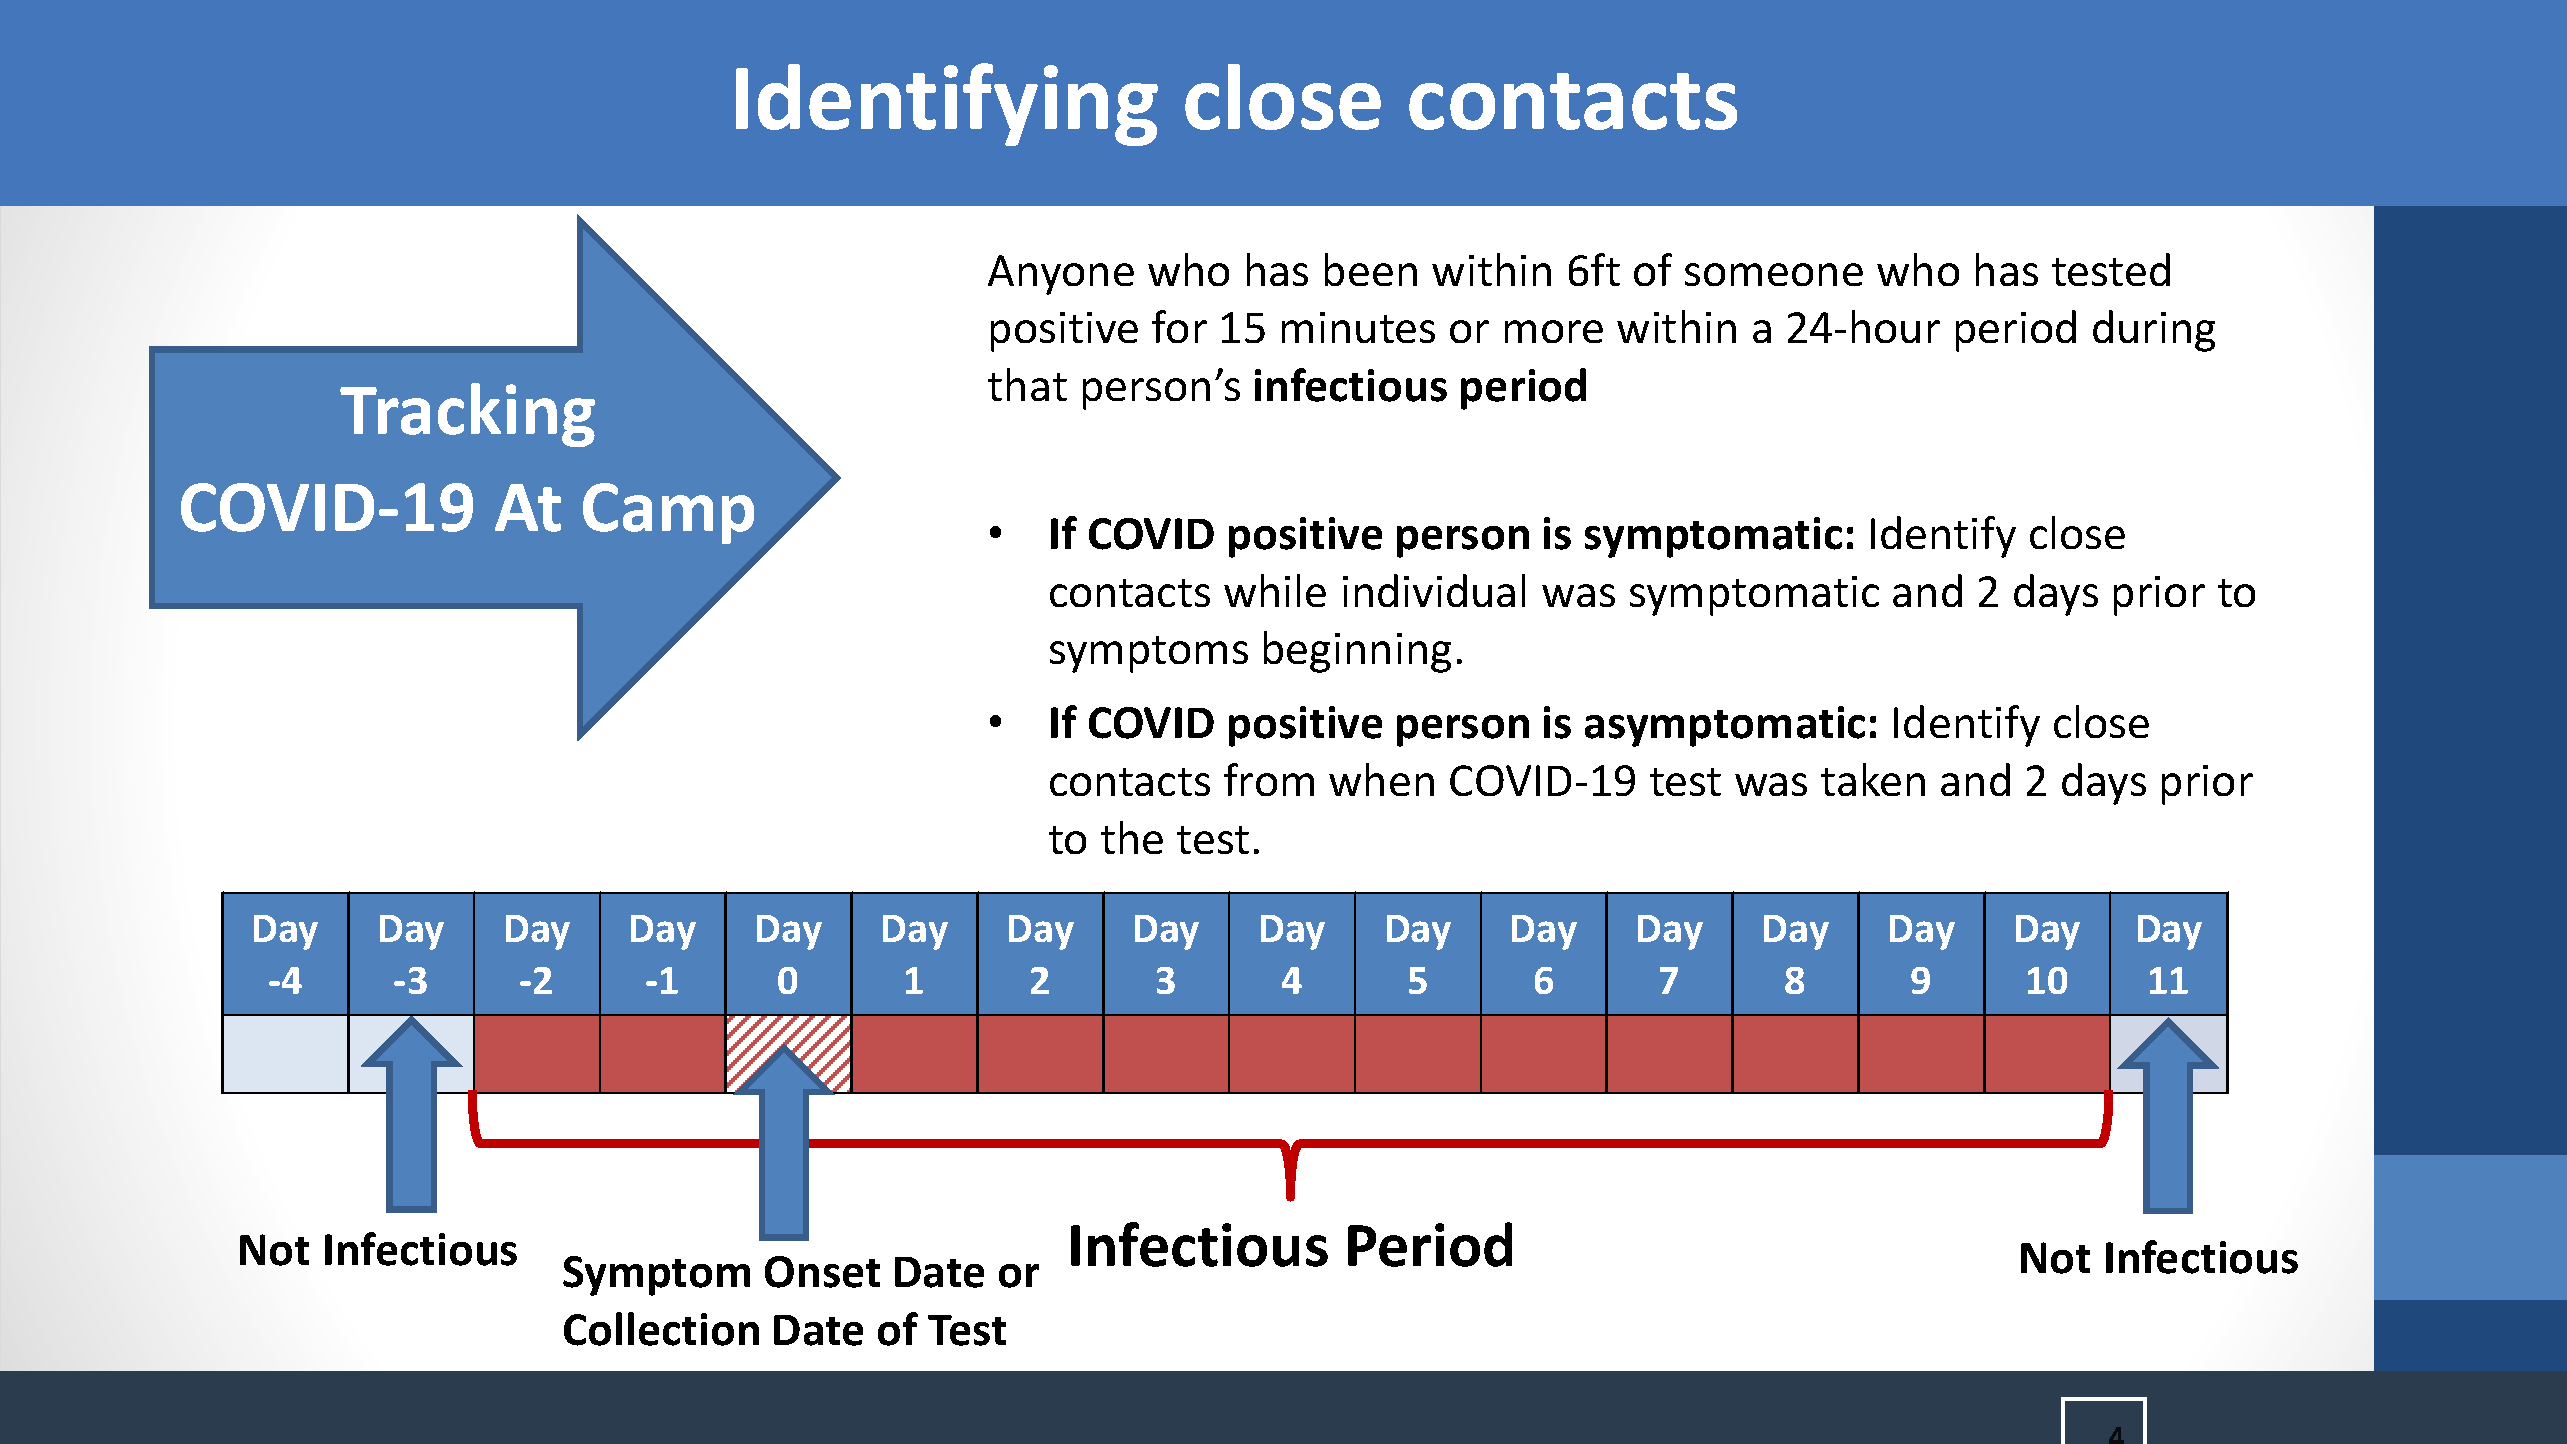 The height and width of the image is (1444, 2567). What do you see at coordinates (1774, 274) in the image?
I see `someone` at bounding box center [1774, 274].
